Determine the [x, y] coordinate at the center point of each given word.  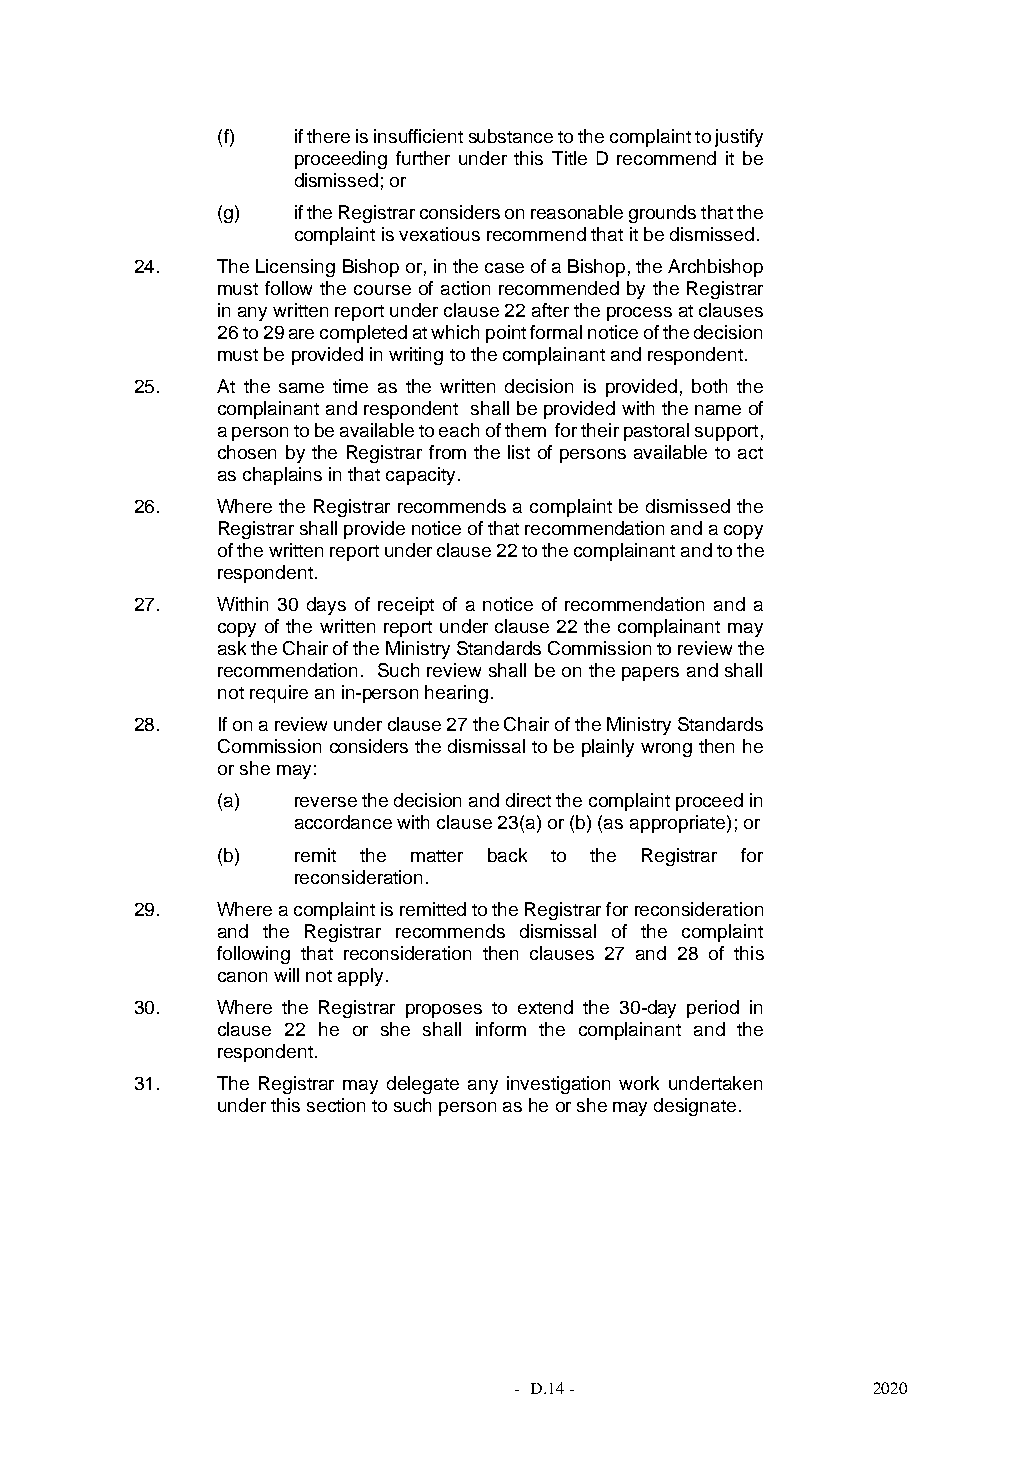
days [326, 606]
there [328, 136]
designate [695, 1107]
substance [511, 136]
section [336, 1105]
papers [650, 674]
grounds [662, 214]
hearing [456, 694]
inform [501, 1029]
